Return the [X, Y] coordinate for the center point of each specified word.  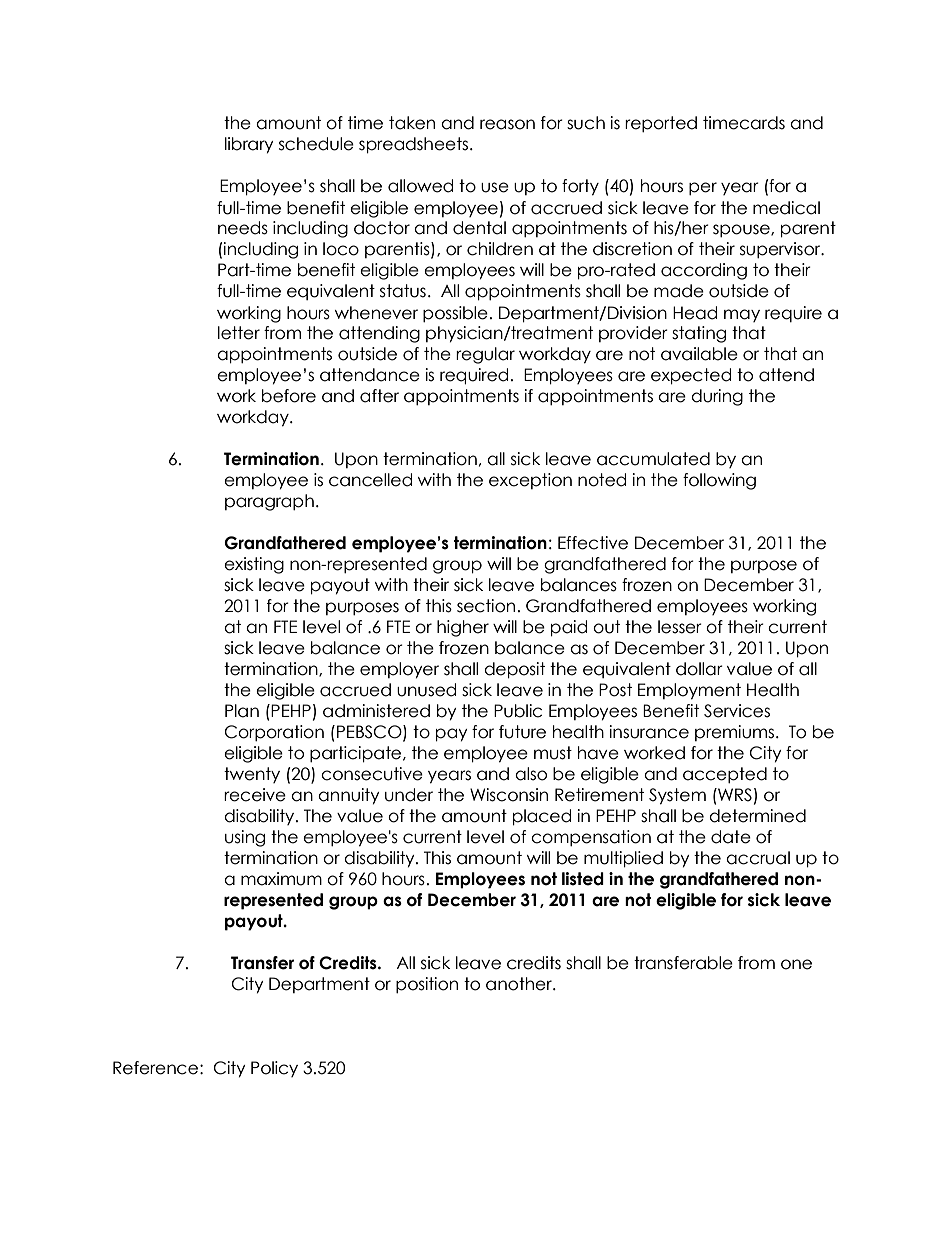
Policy [274, 1069]
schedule [316, 144]
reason [507, 124]
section [486, 606]
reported [661, 124]
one [796, 964]
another [520, 984]
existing [254, 565]
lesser [680, 627]
